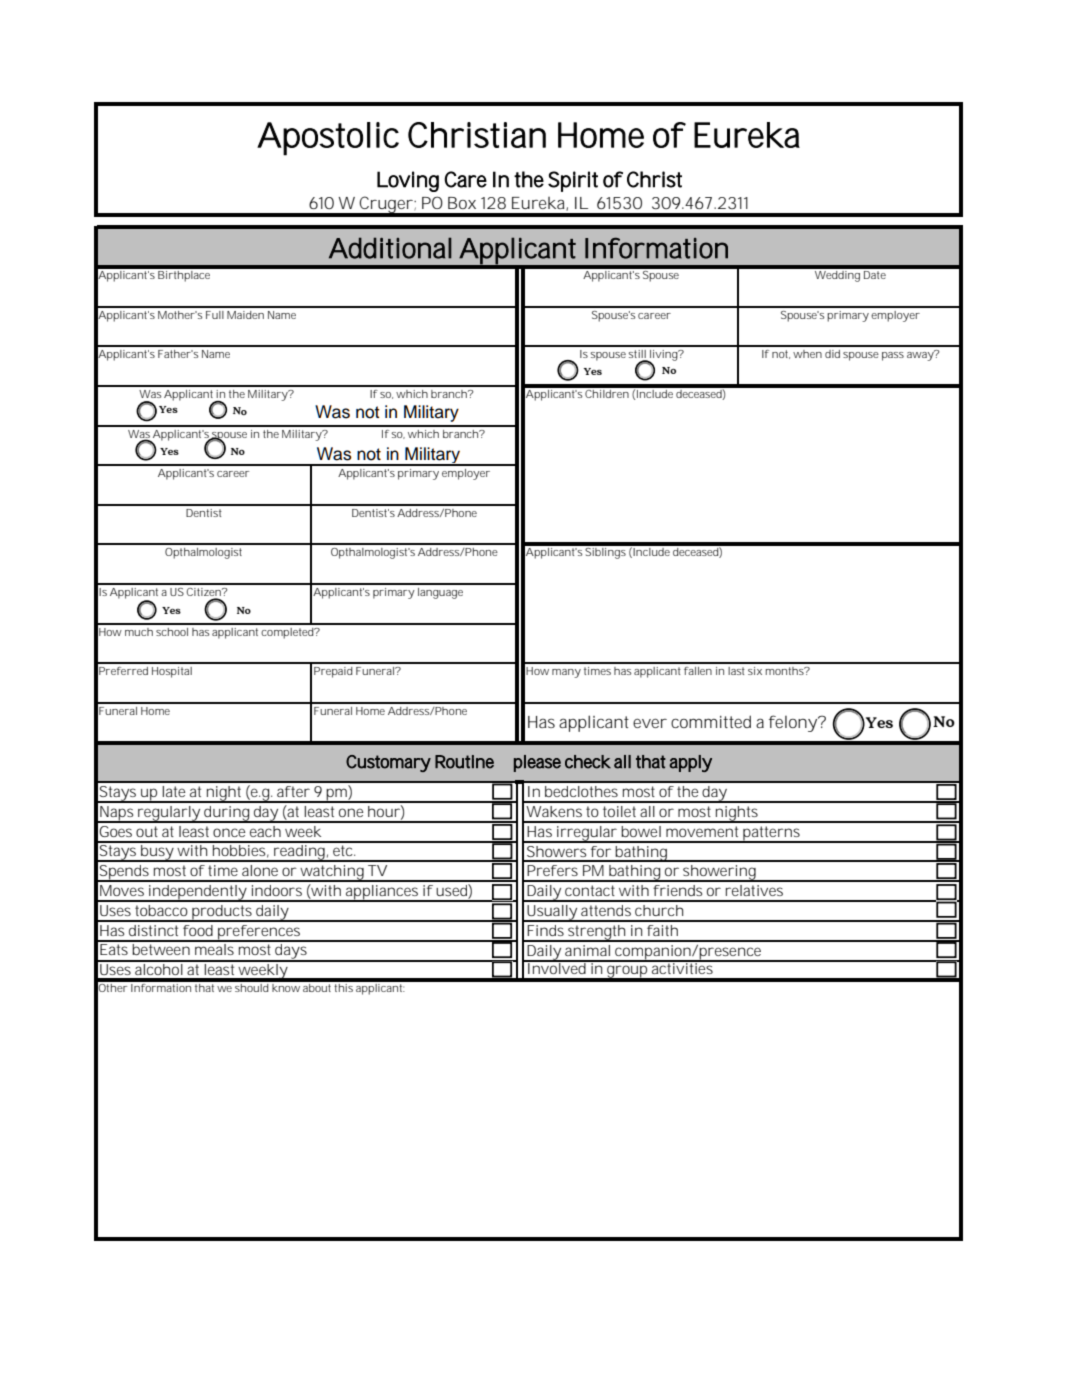 This image has height=1391, width=1075. What do you see at coordinates (807, 354) in the image?
I see `when` at bounding box center [807, 354].
